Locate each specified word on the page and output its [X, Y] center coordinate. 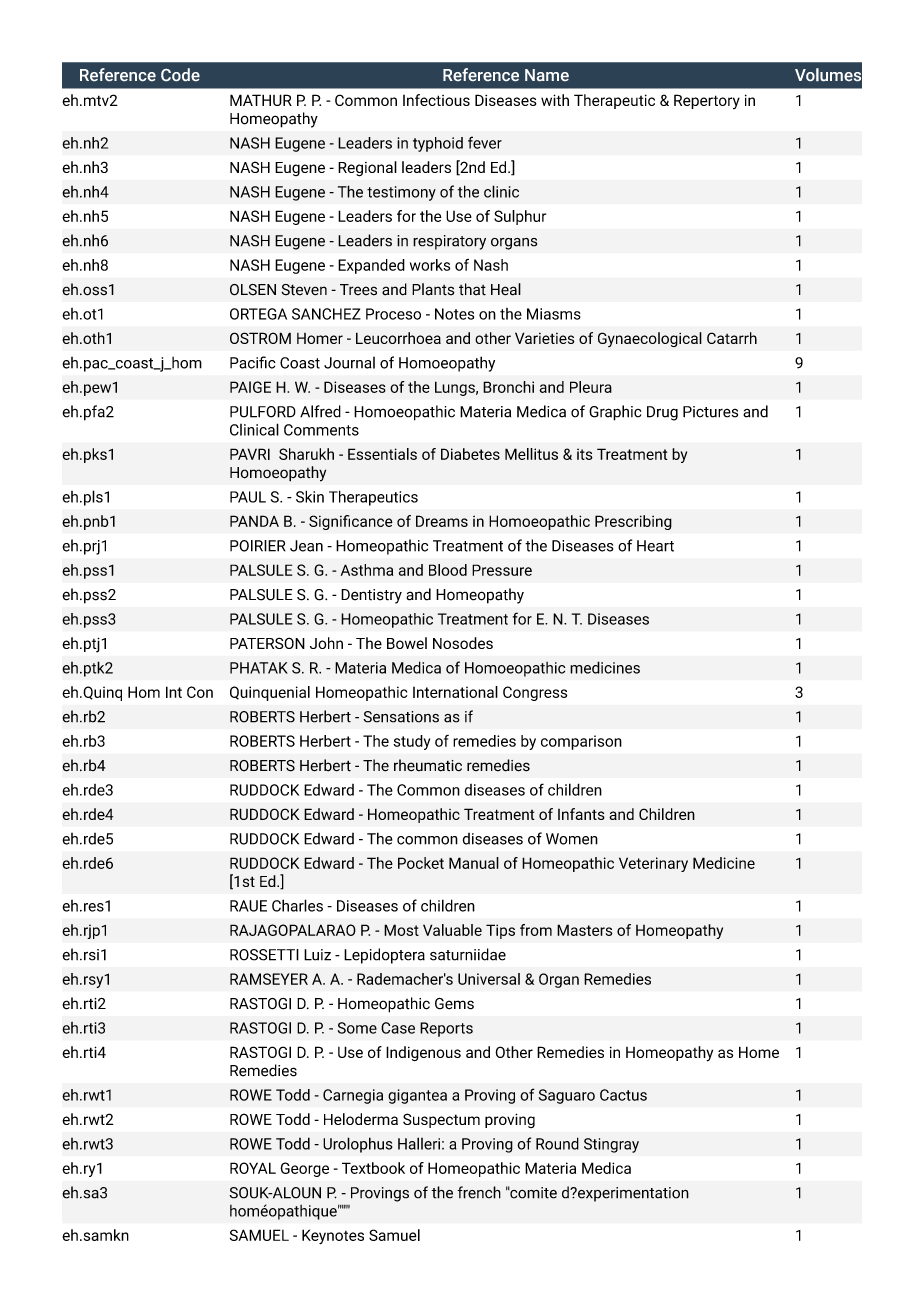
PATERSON [267, 643]
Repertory [707, 101]
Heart [655, 546]
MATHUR [261, 100]
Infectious [436, 100]
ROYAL [253, 1168]
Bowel [407, 643]
